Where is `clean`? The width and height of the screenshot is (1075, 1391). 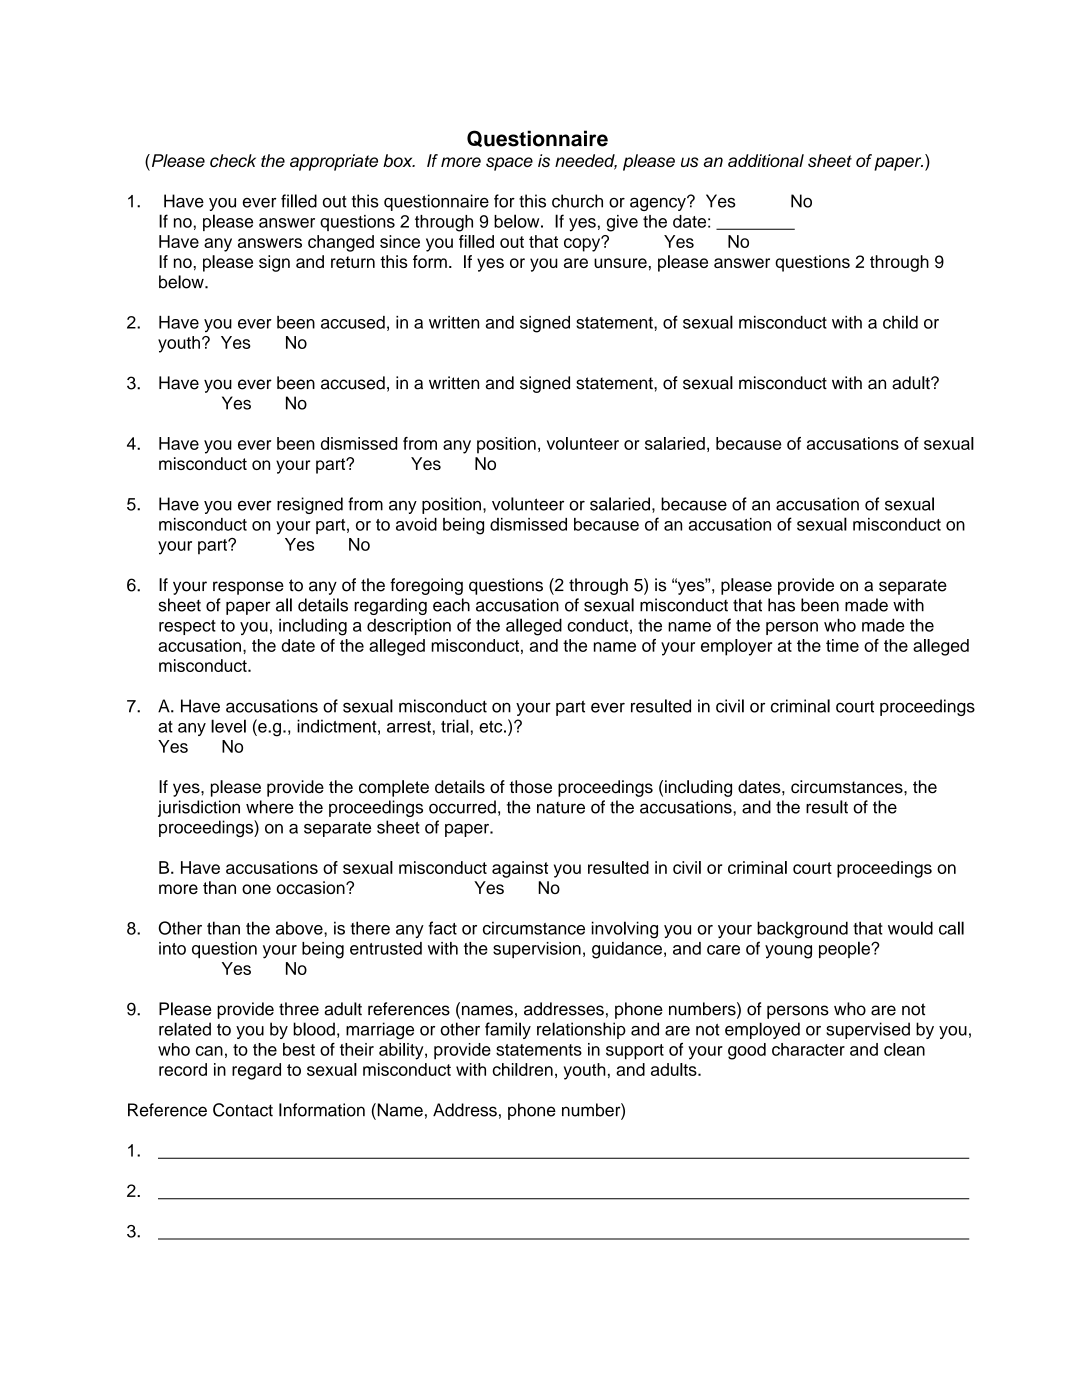 clean is located at coordinates (904, 1049).
